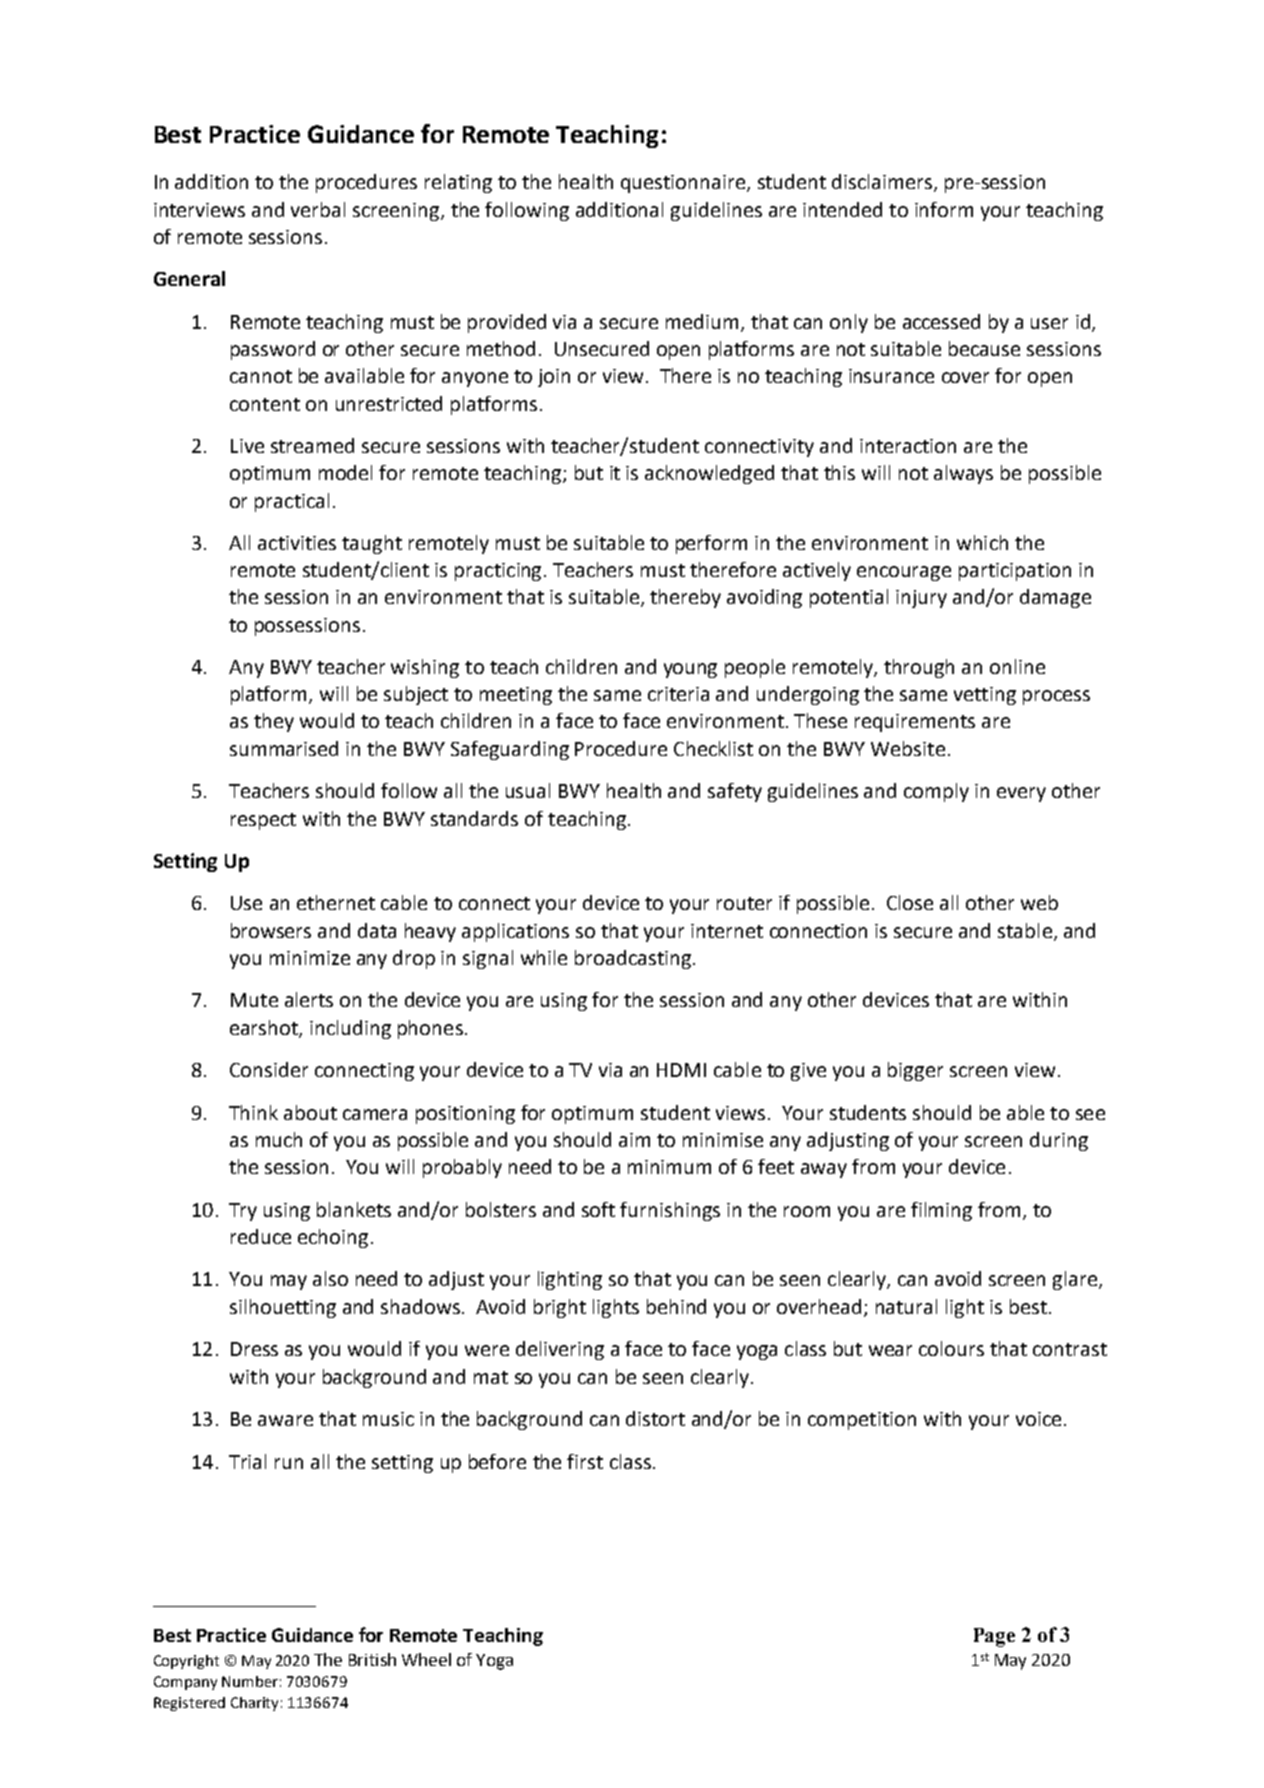 The width and height of the document is (1264, 1788). What do you see at coordinates (944, 209) in the document?
I see `inform` at bounding box center [944, 209].
